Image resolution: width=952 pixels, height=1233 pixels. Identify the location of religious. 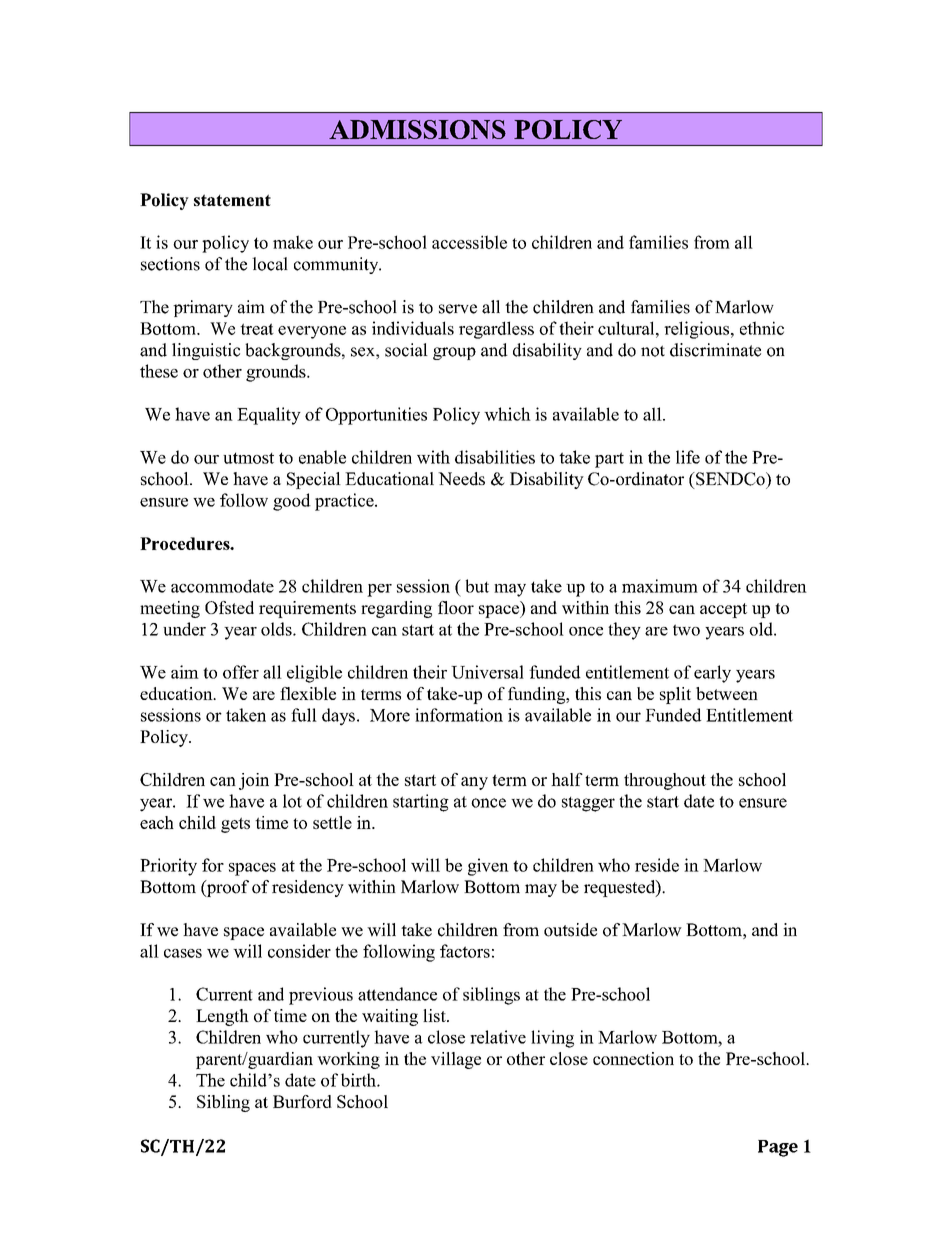
(698, 330).
